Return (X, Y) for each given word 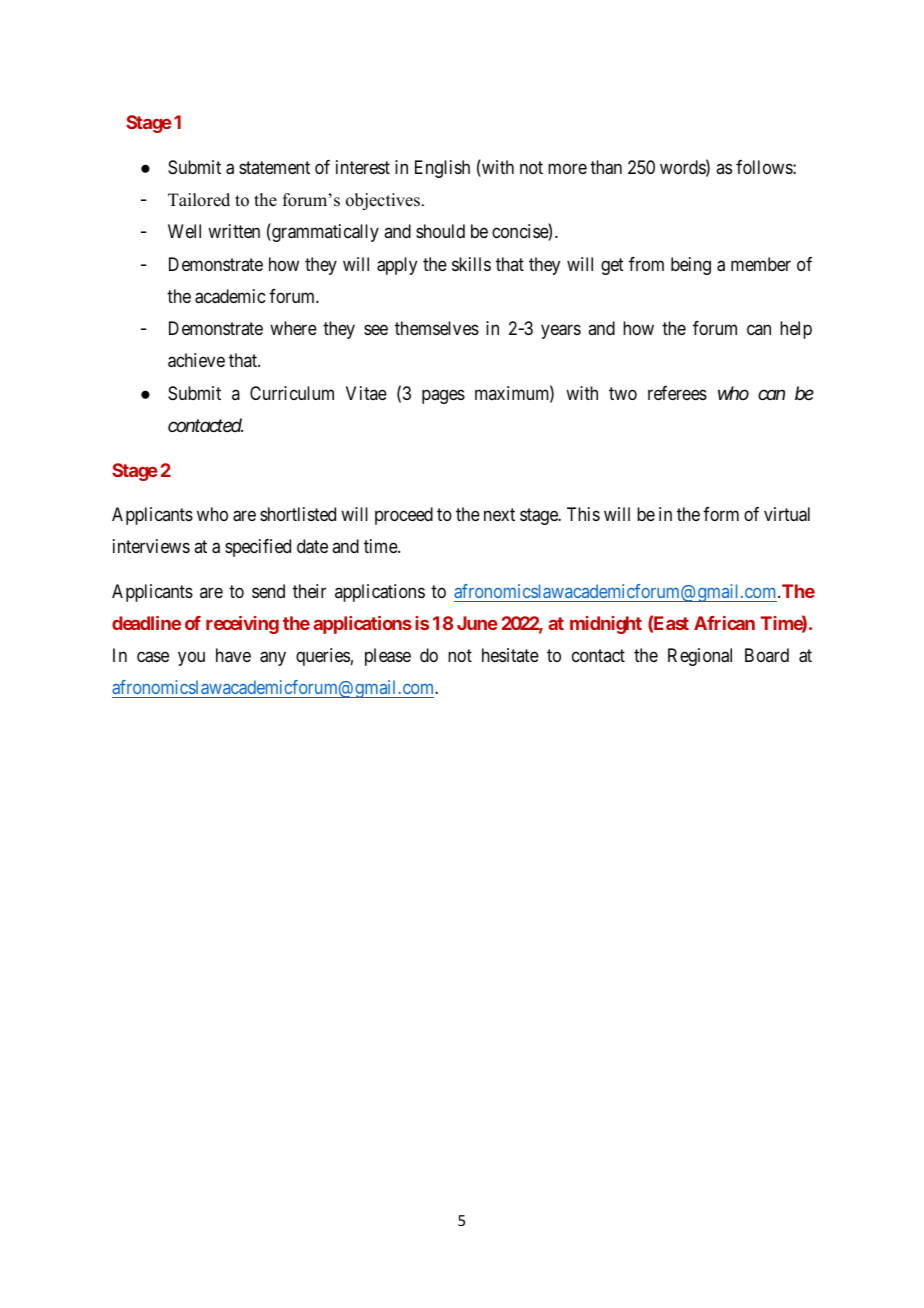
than (606, 167)
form (721, 514)
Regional (700, 657)
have (233, 655)
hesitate (510, 655)
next (499, 514)
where (293, 328)
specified (258, 548)
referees (677, 393)
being (691, 266)
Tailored (199, 200)
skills (471, 264)
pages (443, 396)
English (442, 169)
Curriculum (292, 393)
